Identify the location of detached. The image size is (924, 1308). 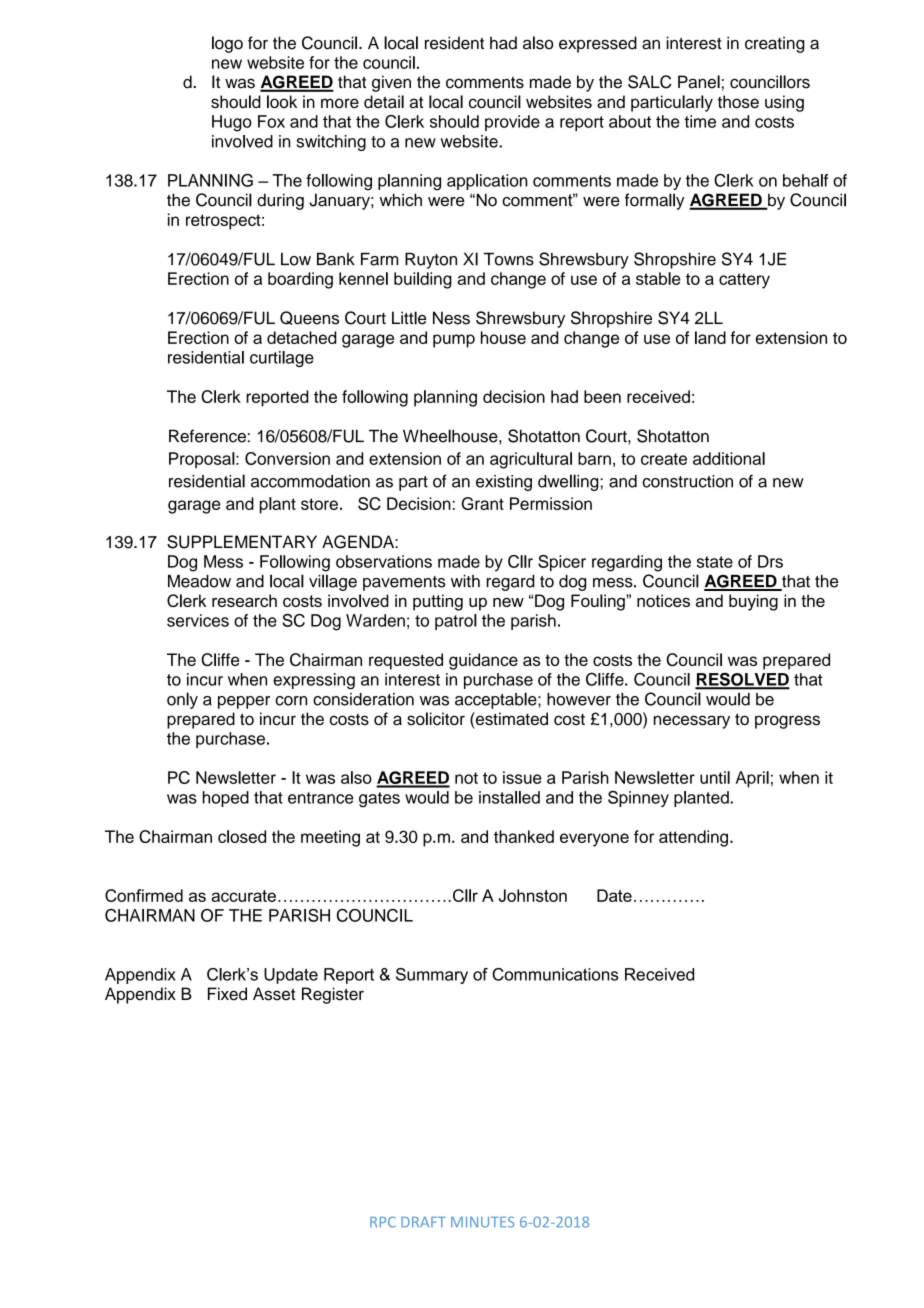
(302, 337).
